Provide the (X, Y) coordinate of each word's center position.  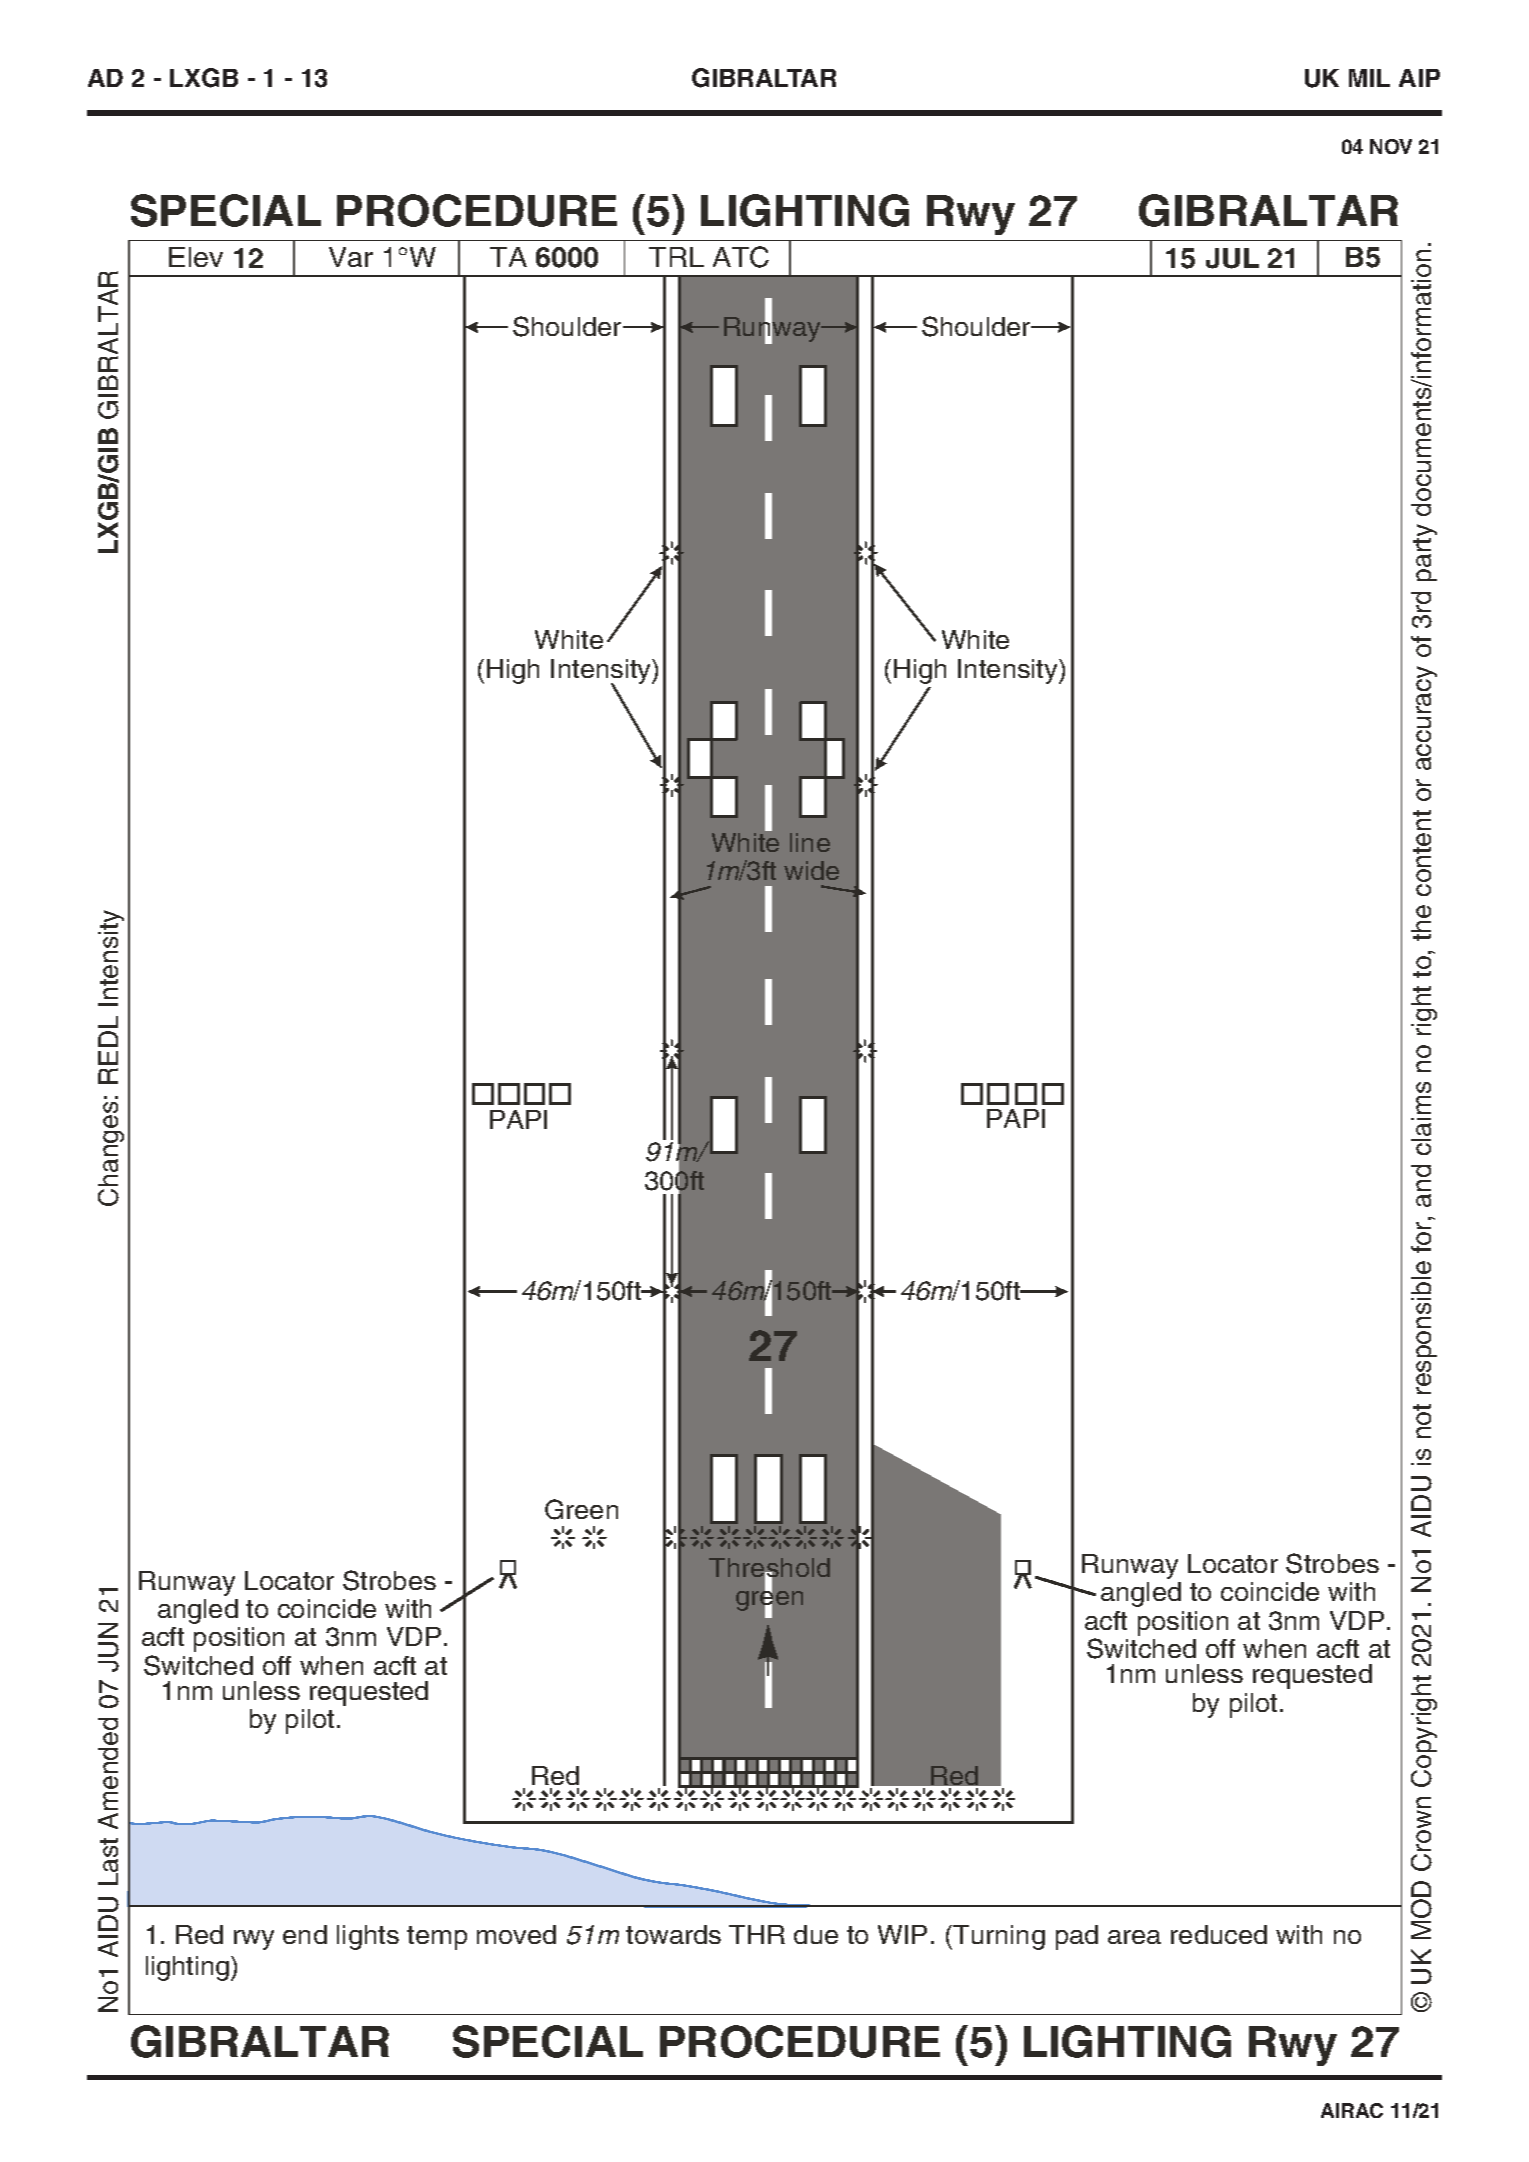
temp (437, 1938)
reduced (1219, 1934)
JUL (1232, 258)
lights (368, 1937)
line (810, 842)
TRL (676, 257)
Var (351, 257)
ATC (741, 257)
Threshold (769, 1569)
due (816, 1934)
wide (811, 870)
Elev (196, 257)
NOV (1391, 146)
